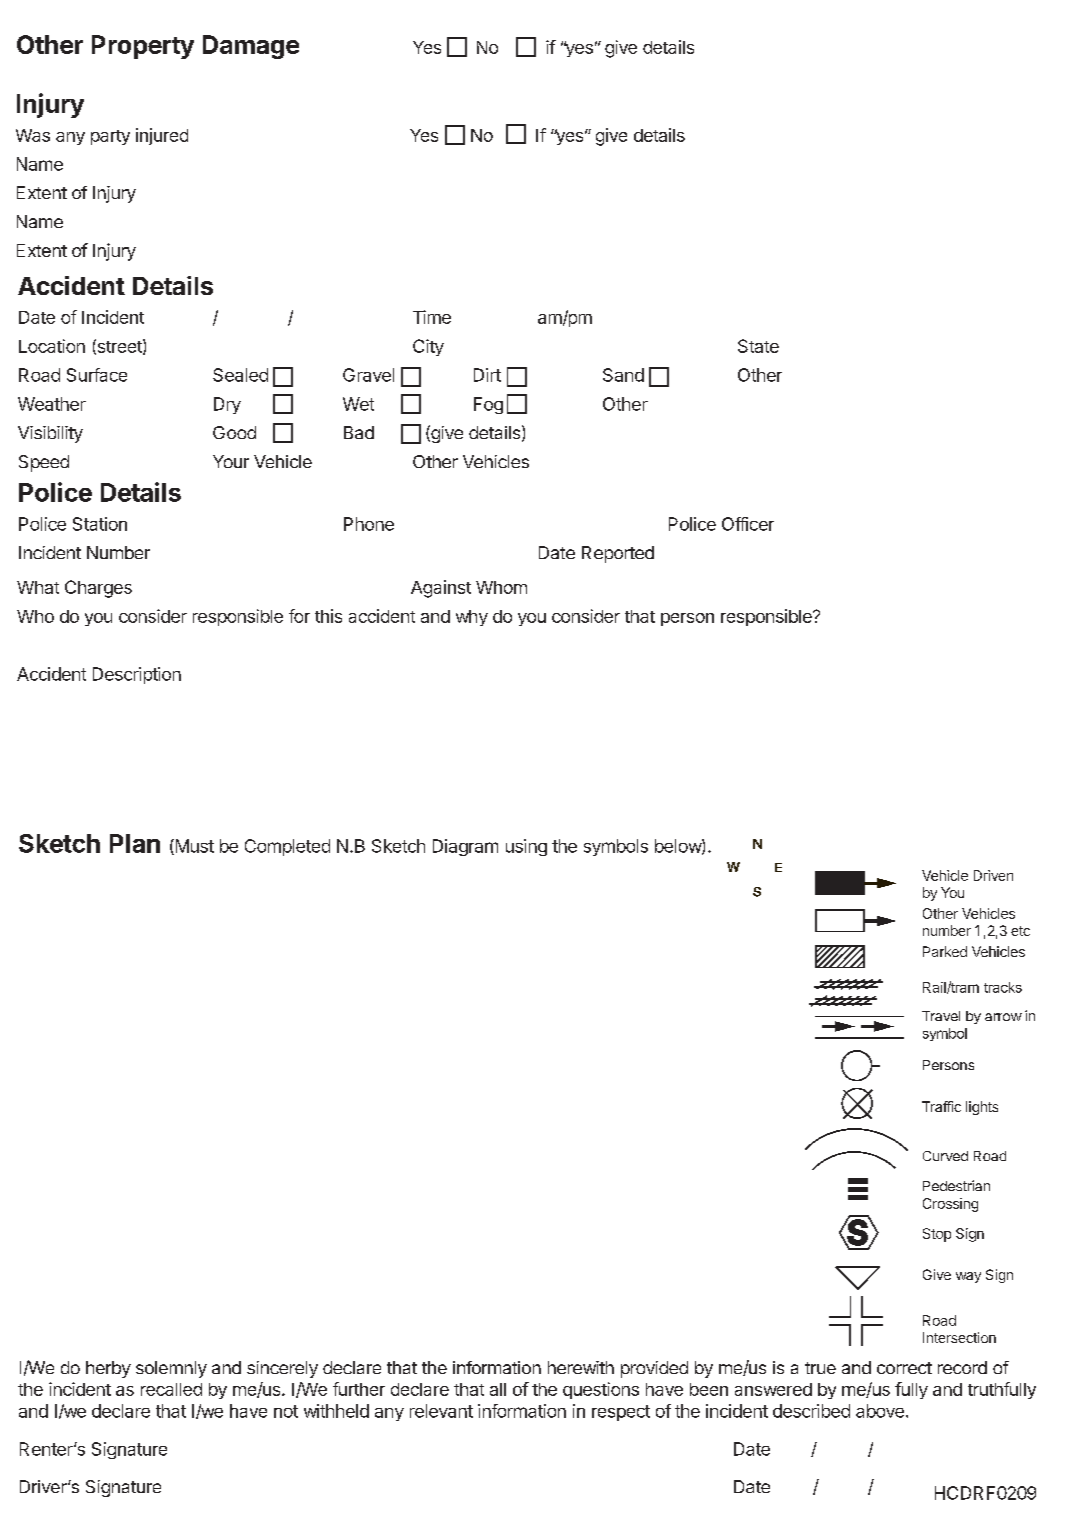 This page has width=1074, height=1519. I want to click on Description, so click(137, 675).
